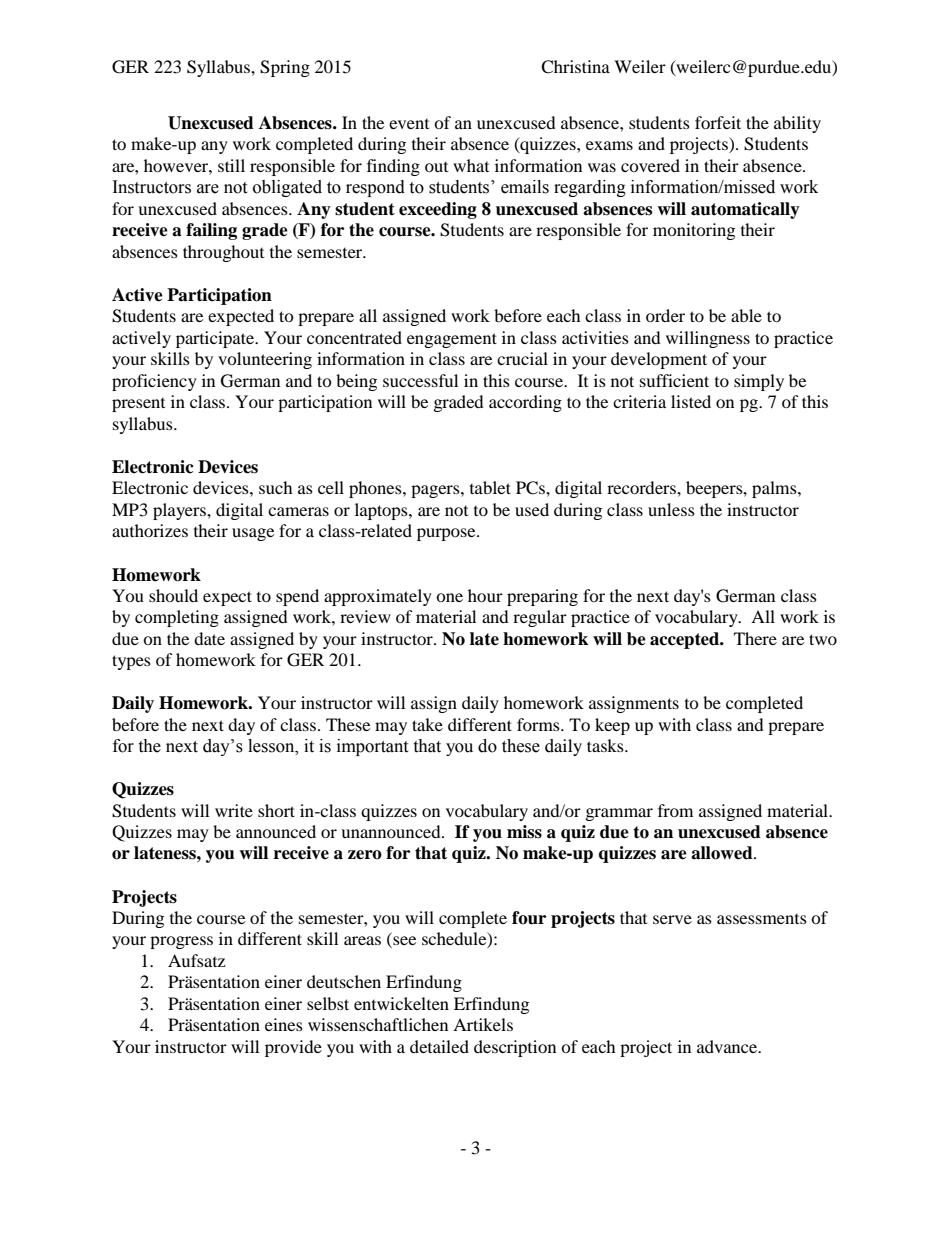 This screenshot has width=952, height=1233. I want to click on eines, so click(284, 1024).
